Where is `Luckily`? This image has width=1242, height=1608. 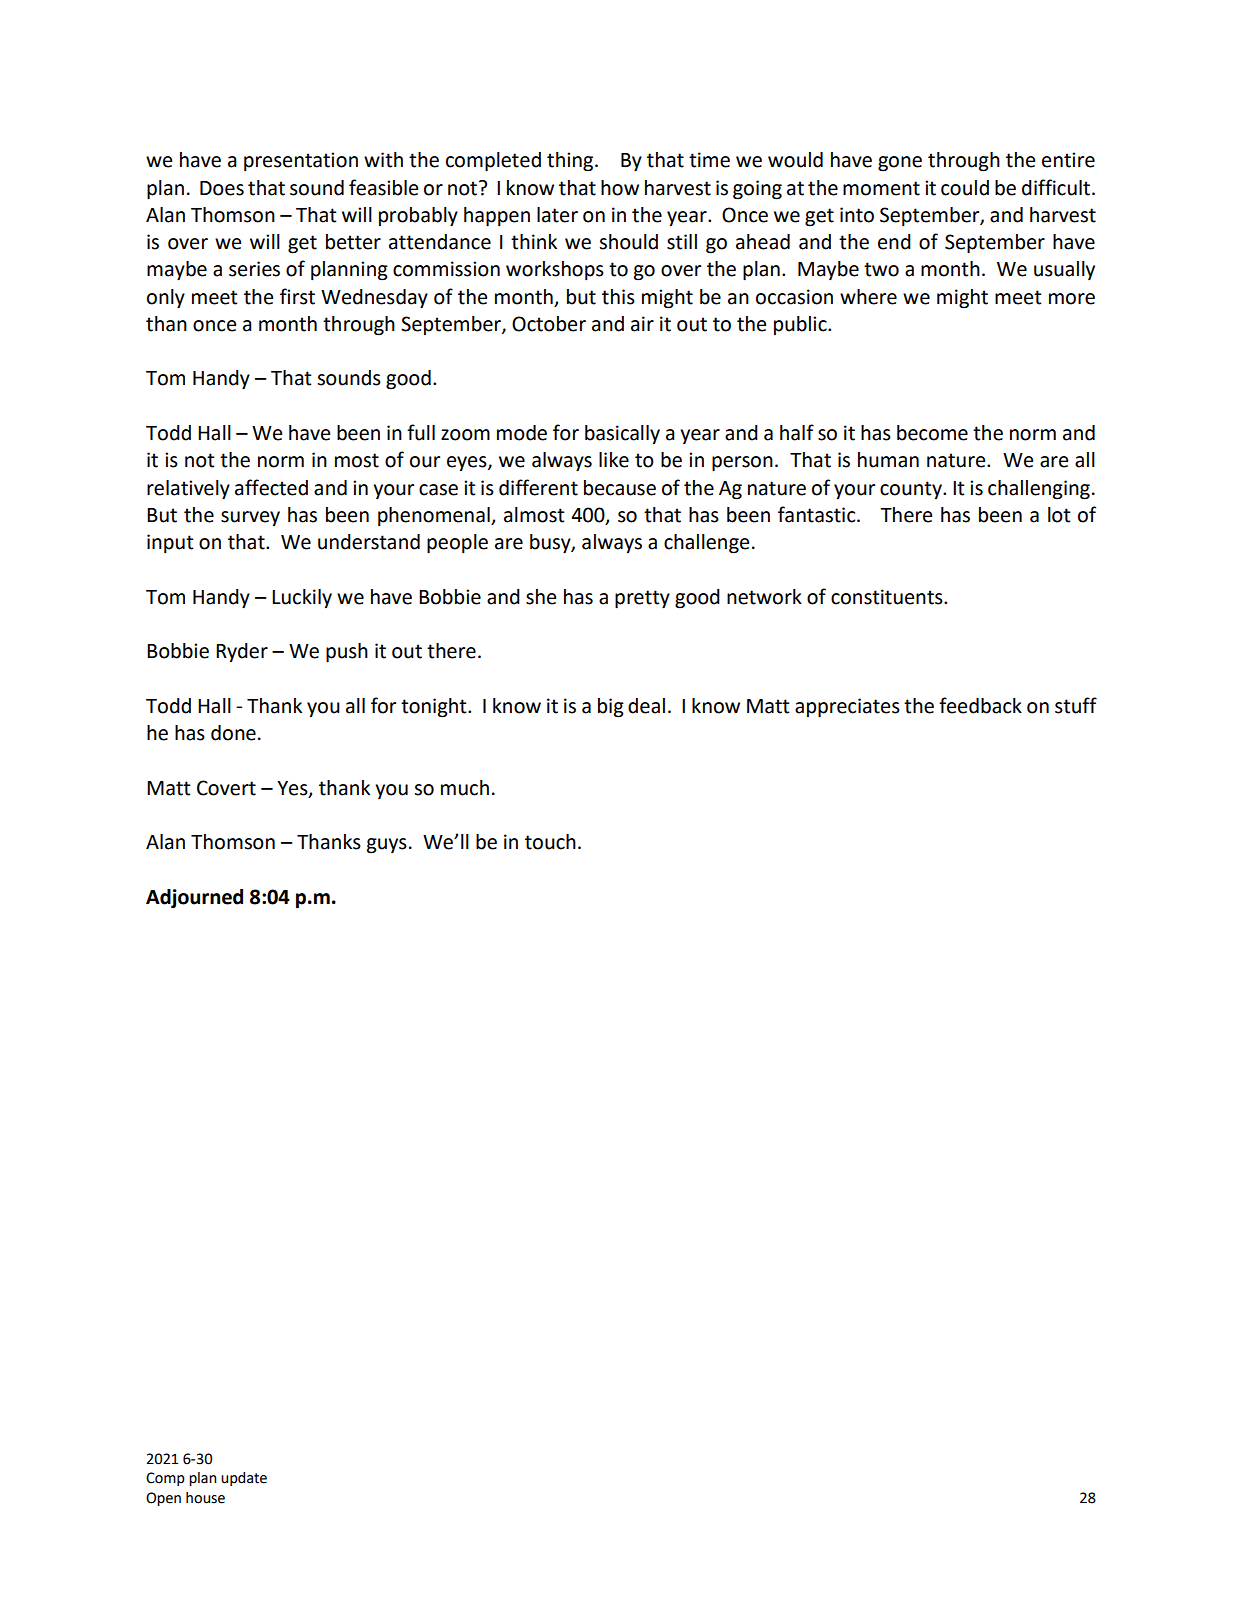 Luckily is located at coordinates (302, 598).
